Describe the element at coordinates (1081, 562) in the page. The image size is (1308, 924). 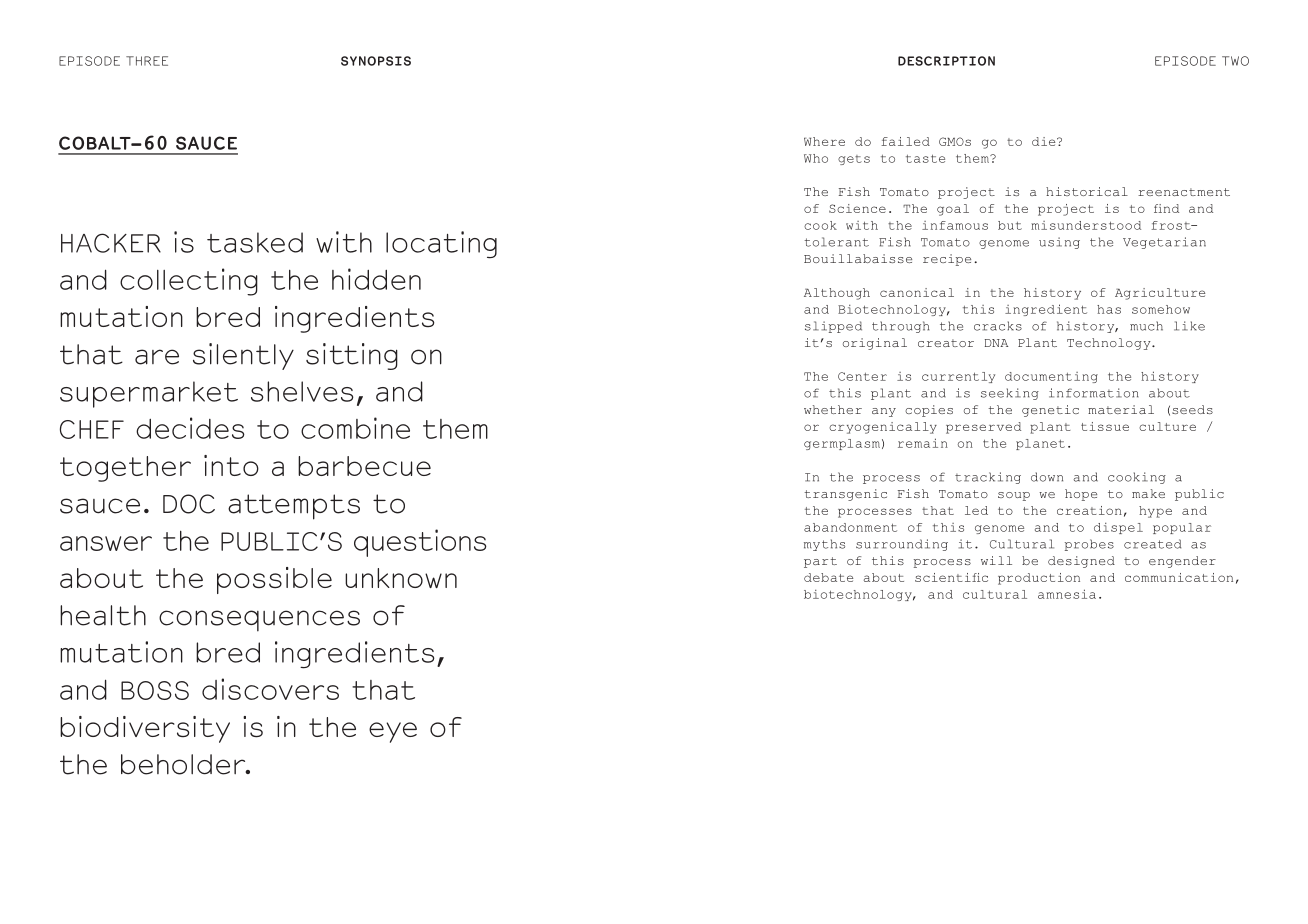
I see `designed` at that location.
